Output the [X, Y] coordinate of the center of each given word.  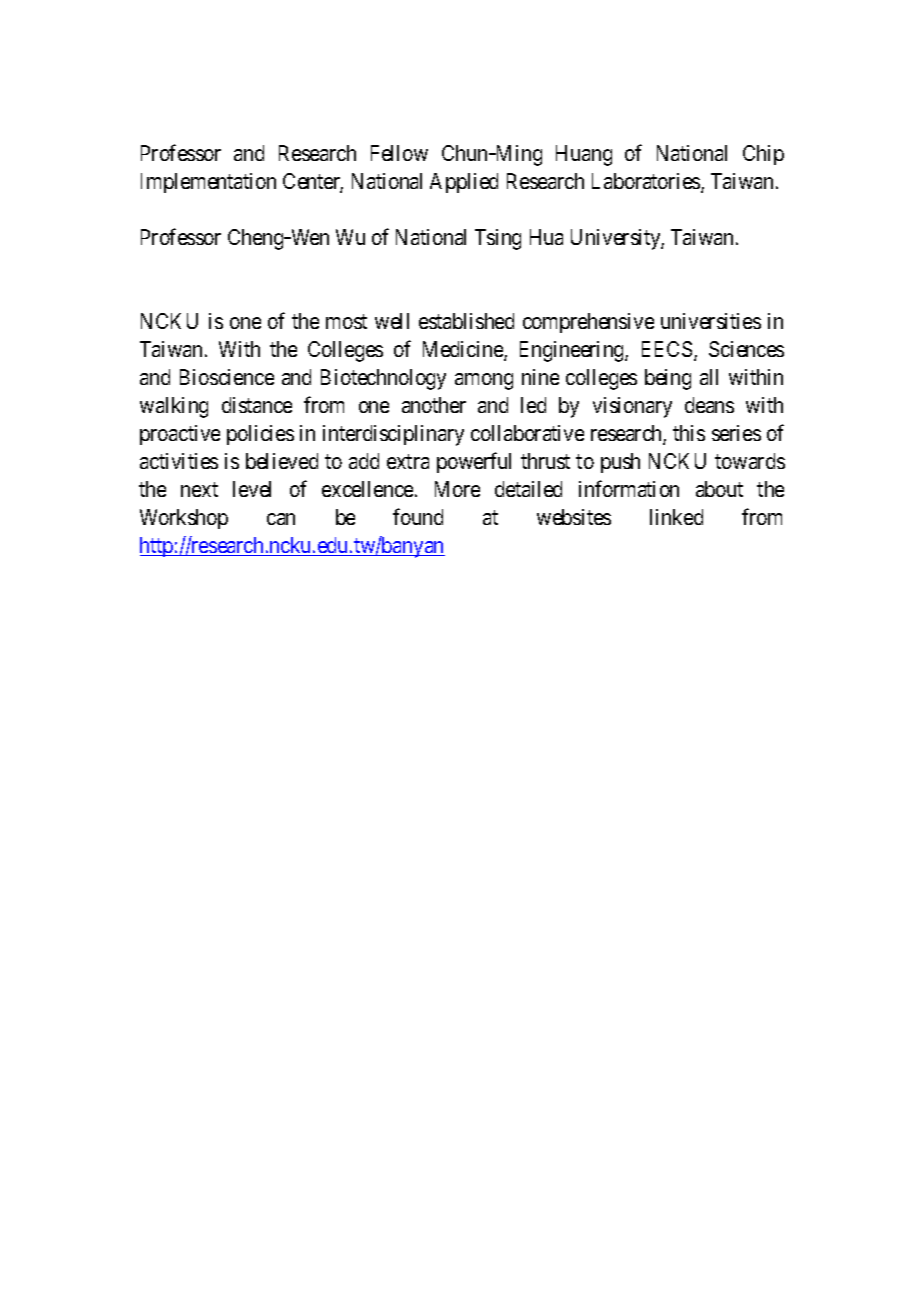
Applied [464, 183]
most [346, 321]
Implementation [208, 183]
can [281, 519]
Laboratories [647, 182]
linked [676, 517]
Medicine [464, 350]
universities [711, 321]
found [418, 516]
